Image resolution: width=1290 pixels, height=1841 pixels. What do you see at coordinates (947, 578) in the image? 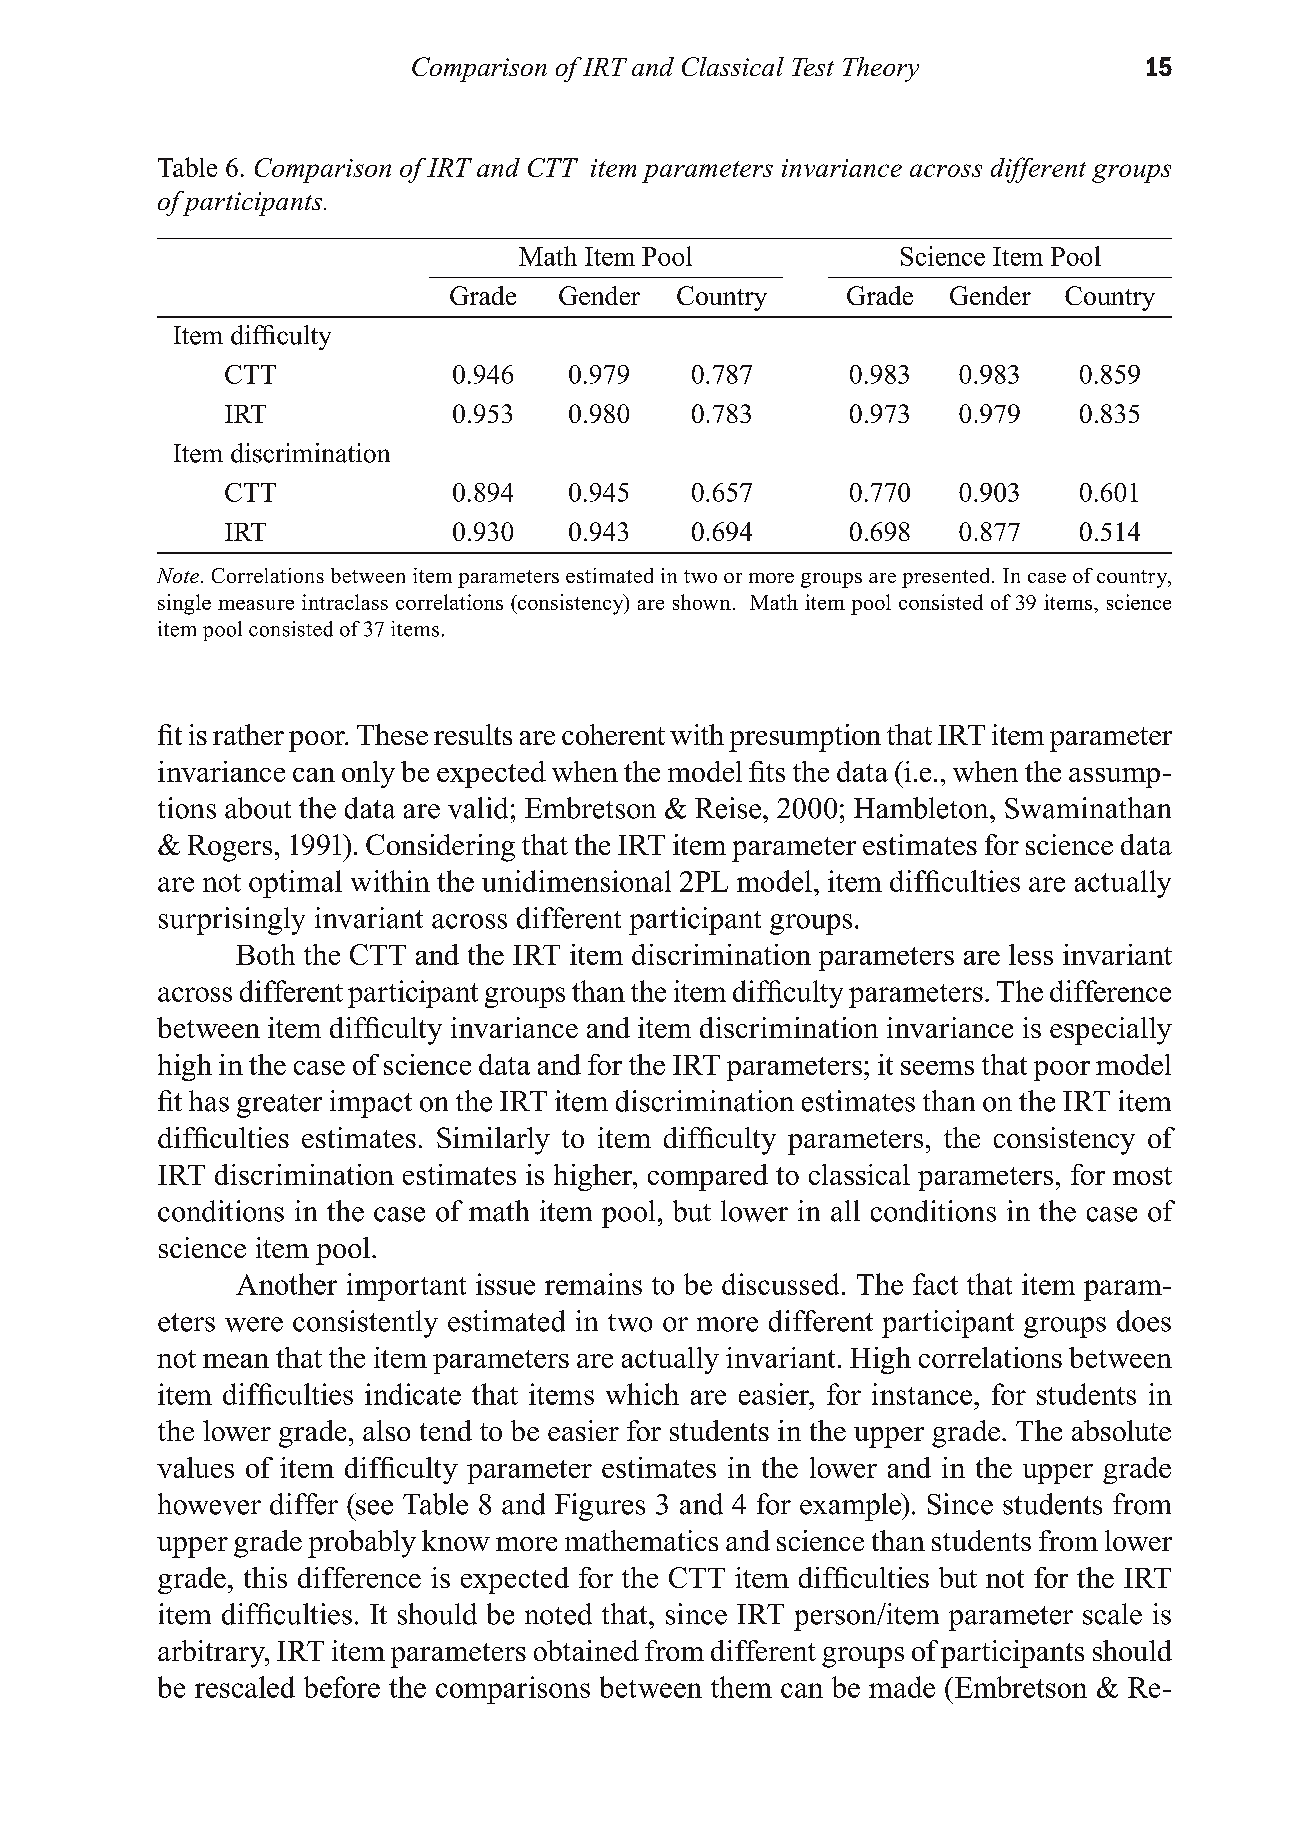
I see `presented` at bounding box center [947, 578].
